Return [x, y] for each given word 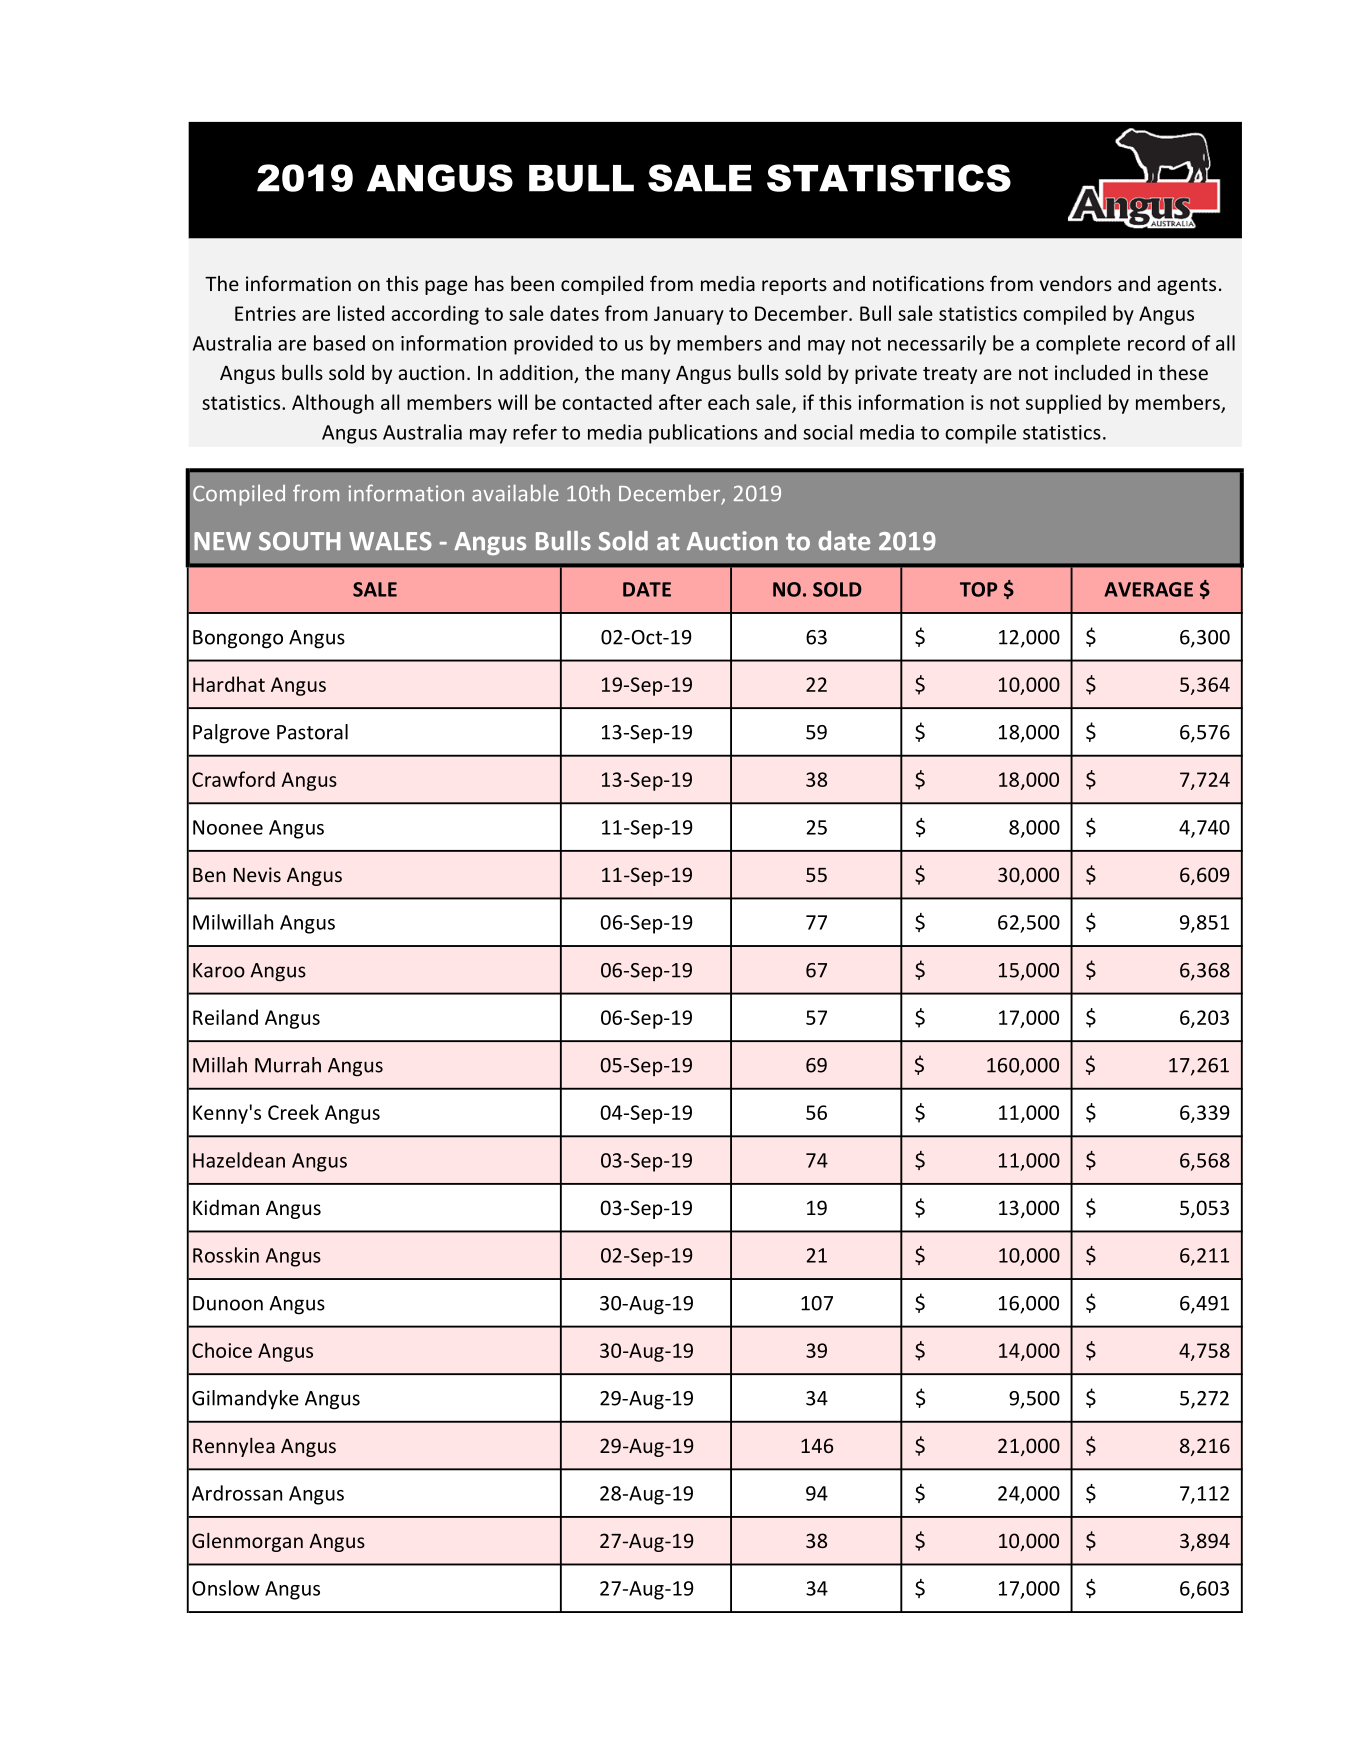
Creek [293, 1112]
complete [1078, 345]
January [689, 315]
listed [361, 313]
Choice [222, 1350]
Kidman [226, 1207]
